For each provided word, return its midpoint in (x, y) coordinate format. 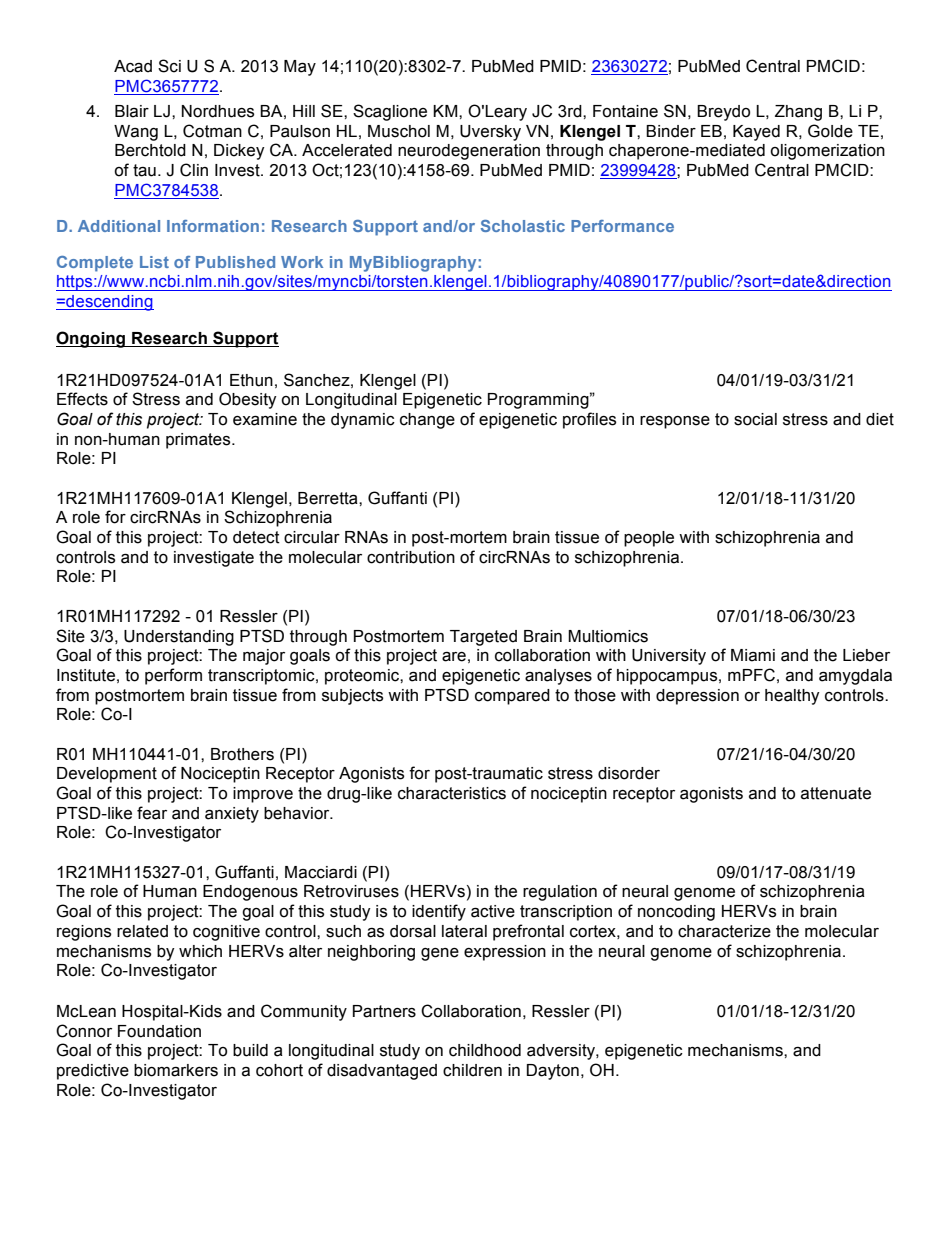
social (755, 419)
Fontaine (625, 111)
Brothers (242, 754)
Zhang (798, 113)
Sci (169, 66)
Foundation (159, 1031)
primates (199, 441)
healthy (792, 697)
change (427, 421)
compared (512, 697)
